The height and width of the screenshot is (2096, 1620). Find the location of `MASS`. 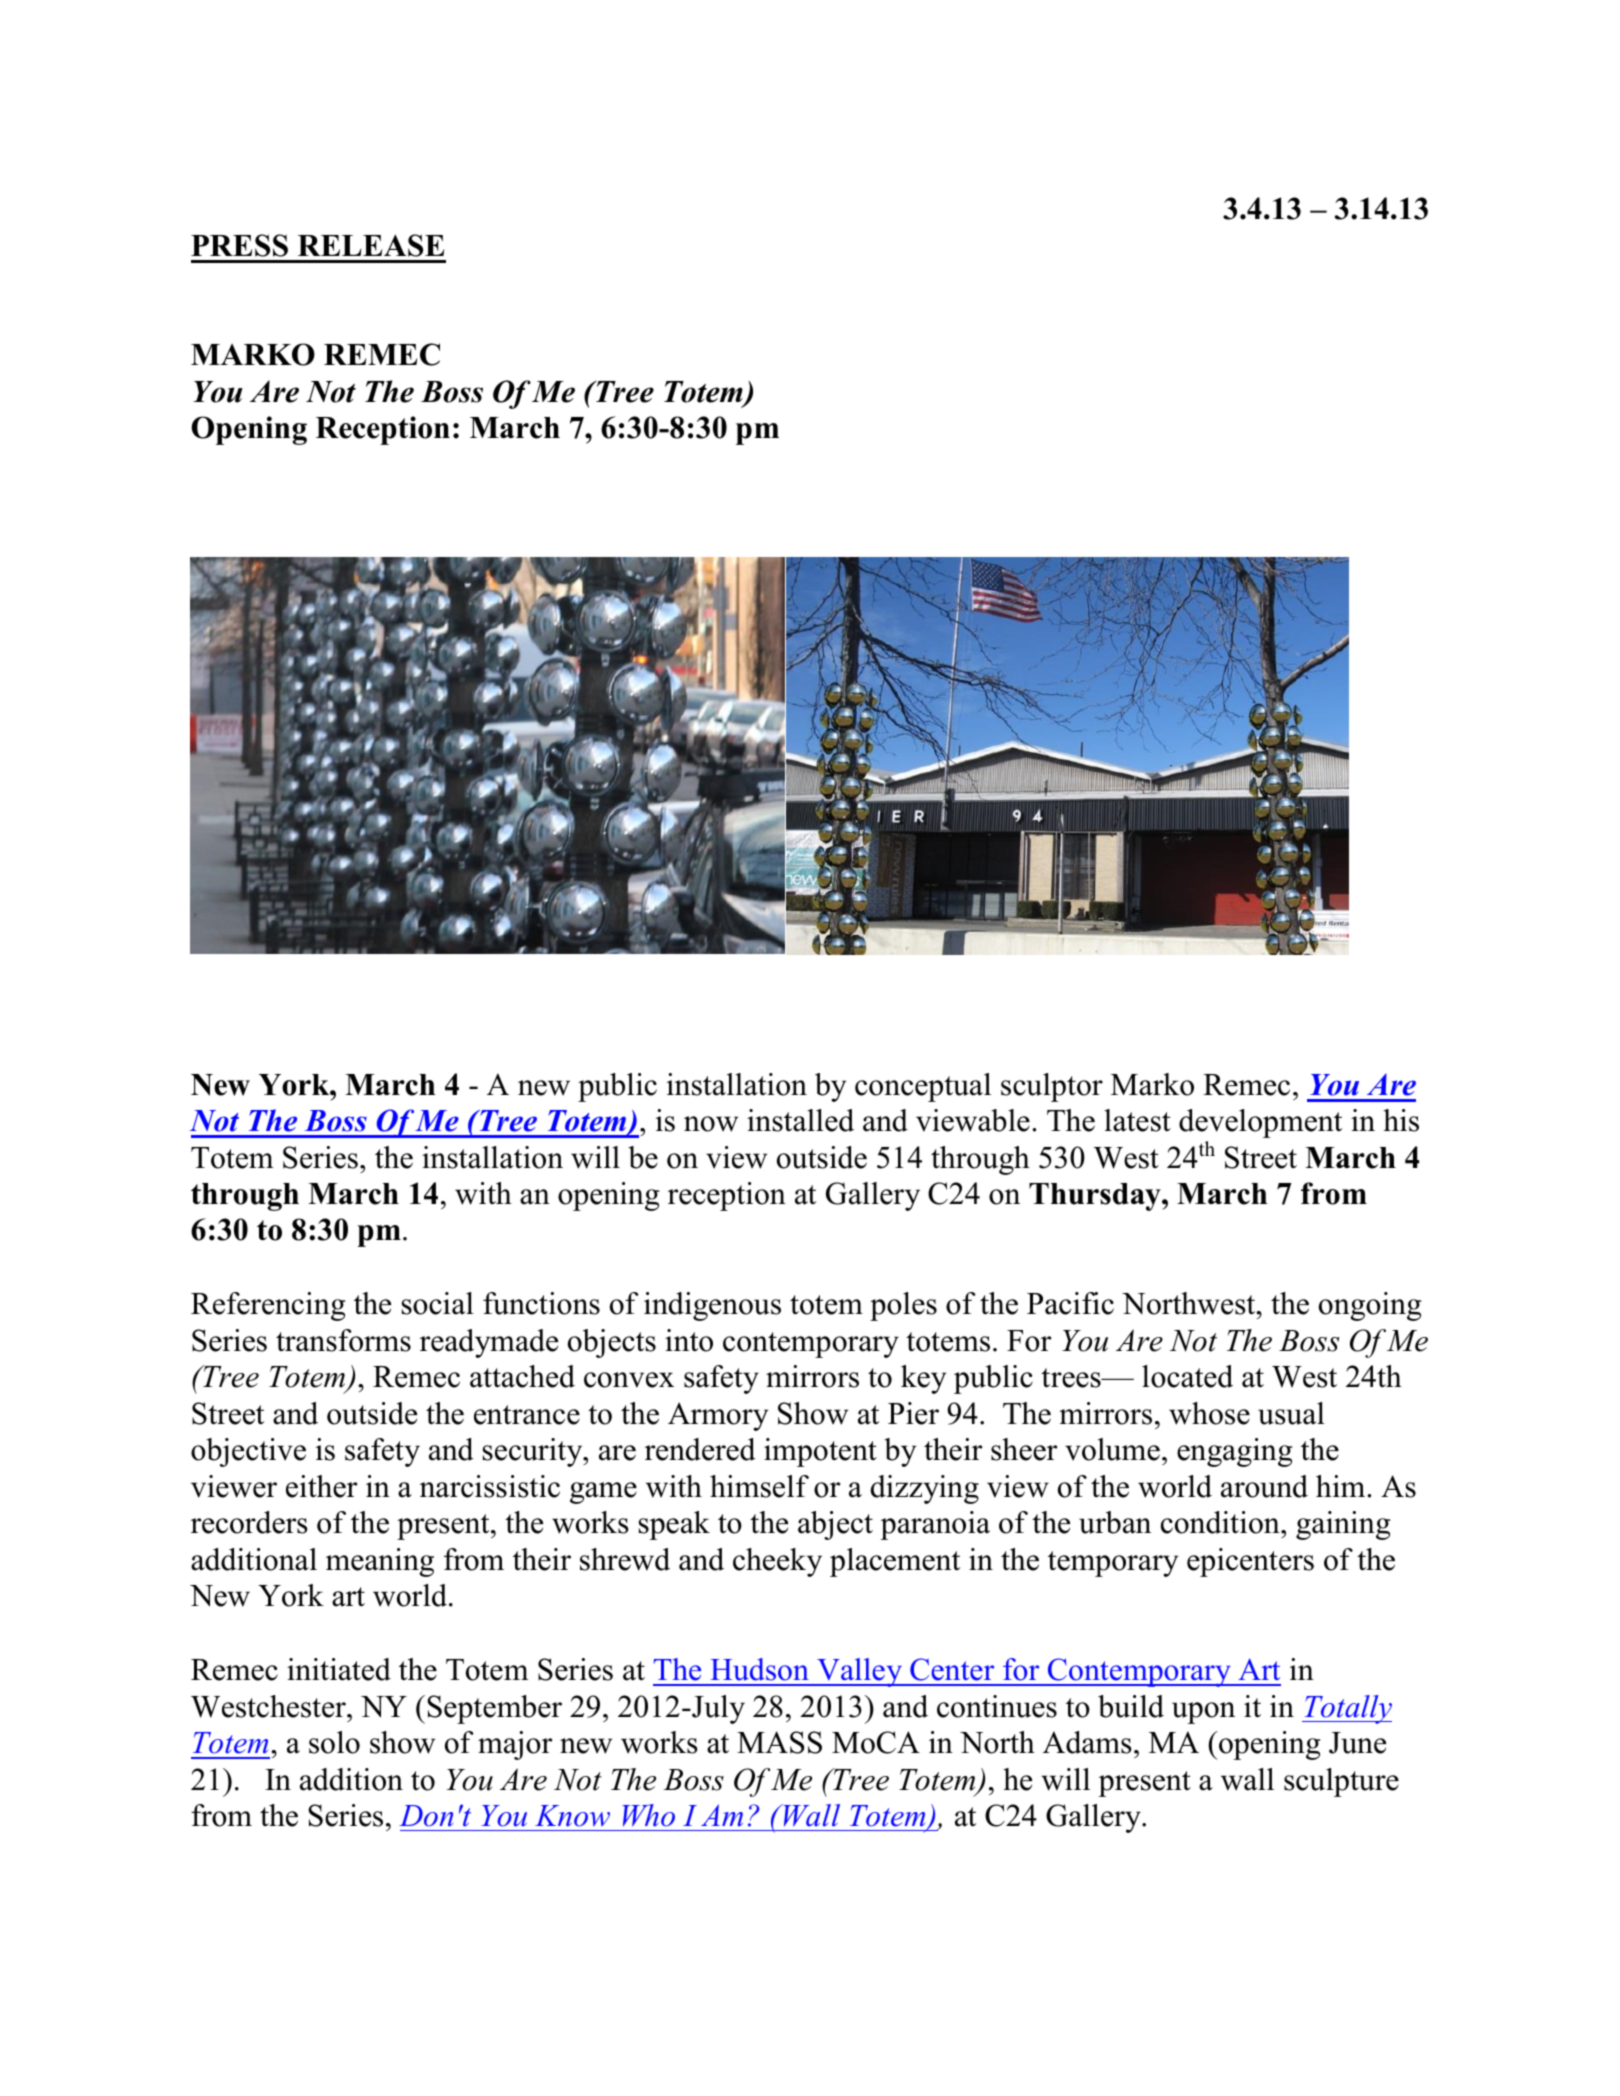

MASS is located at coordinates (779, 1742).
